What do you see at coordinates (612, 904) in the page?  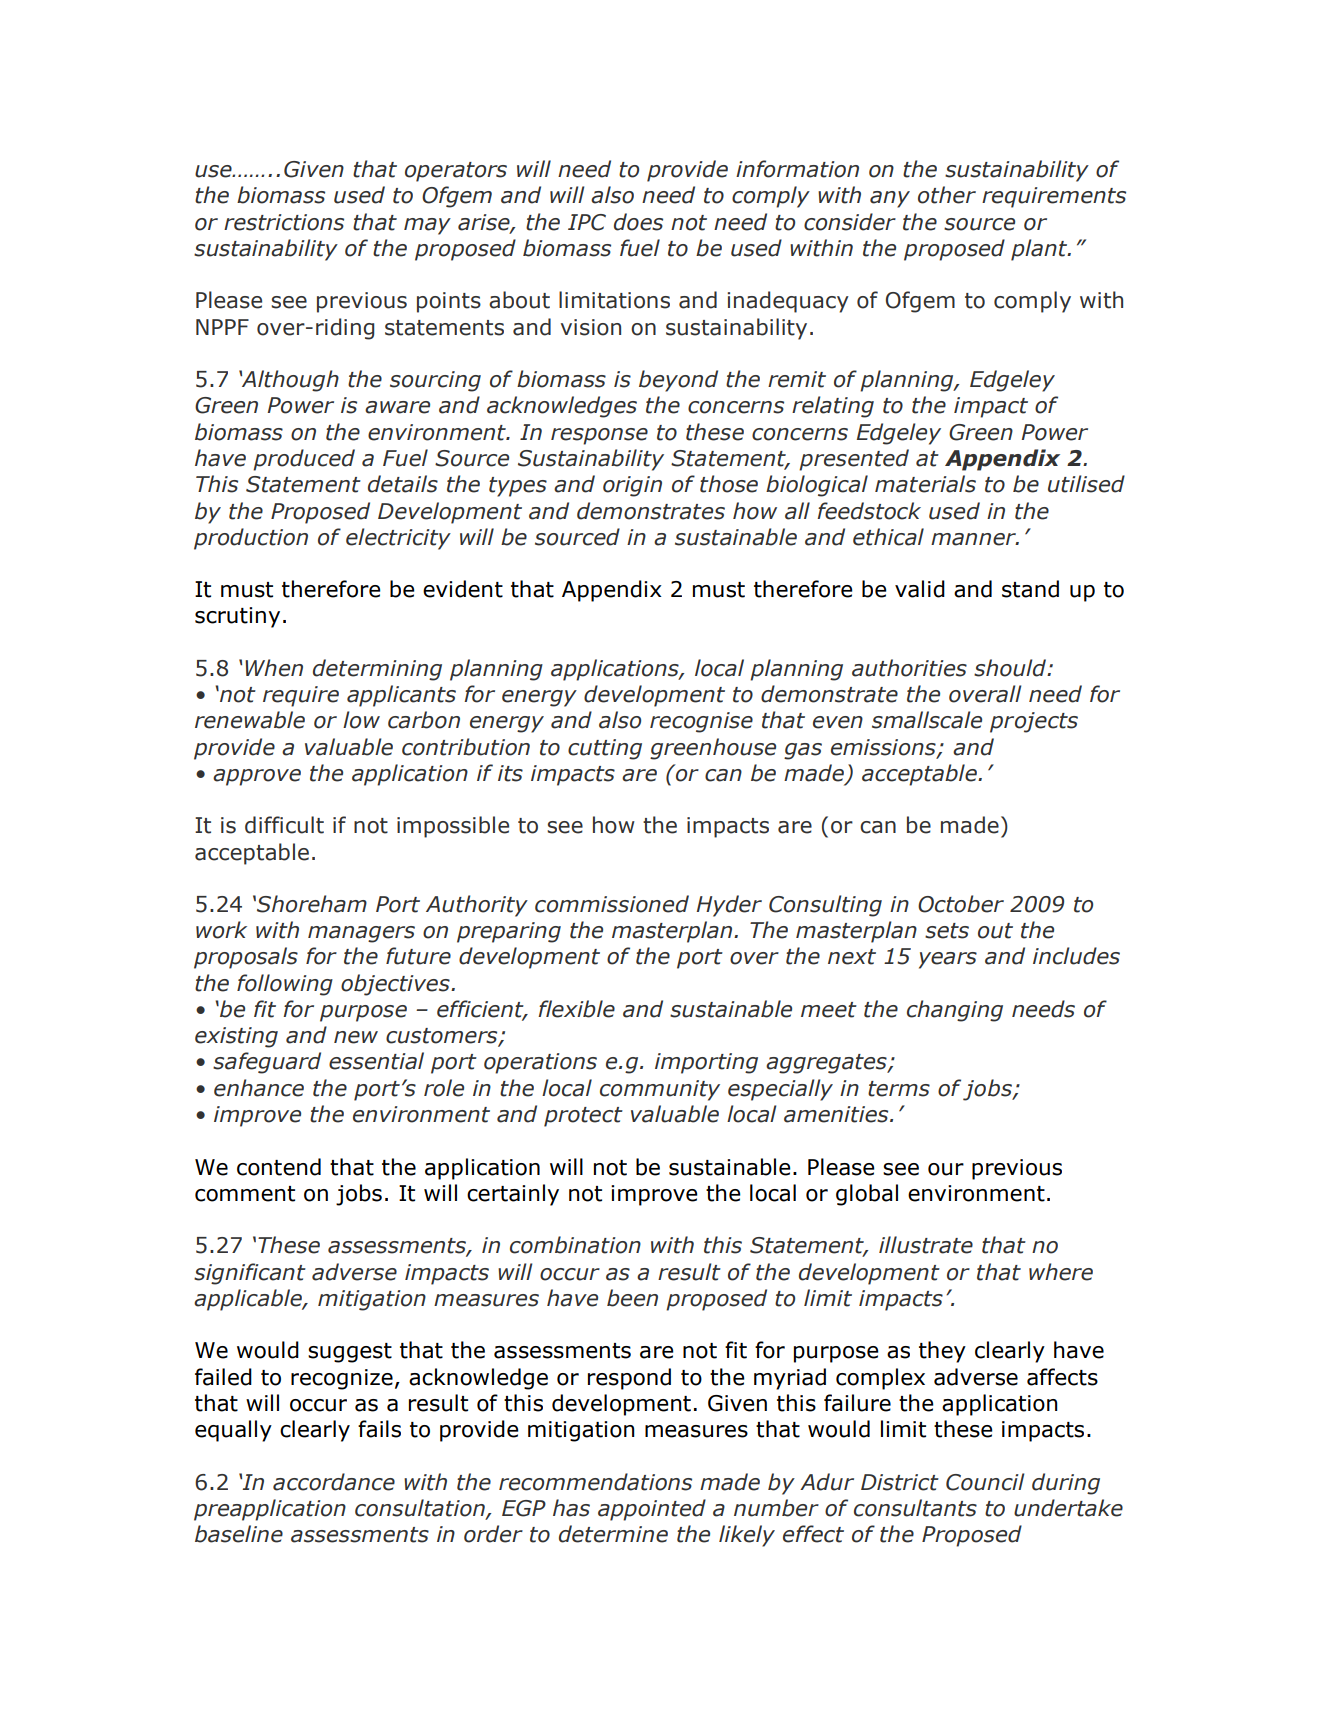 I see `commissioned` at bounding box center [612, 904].
